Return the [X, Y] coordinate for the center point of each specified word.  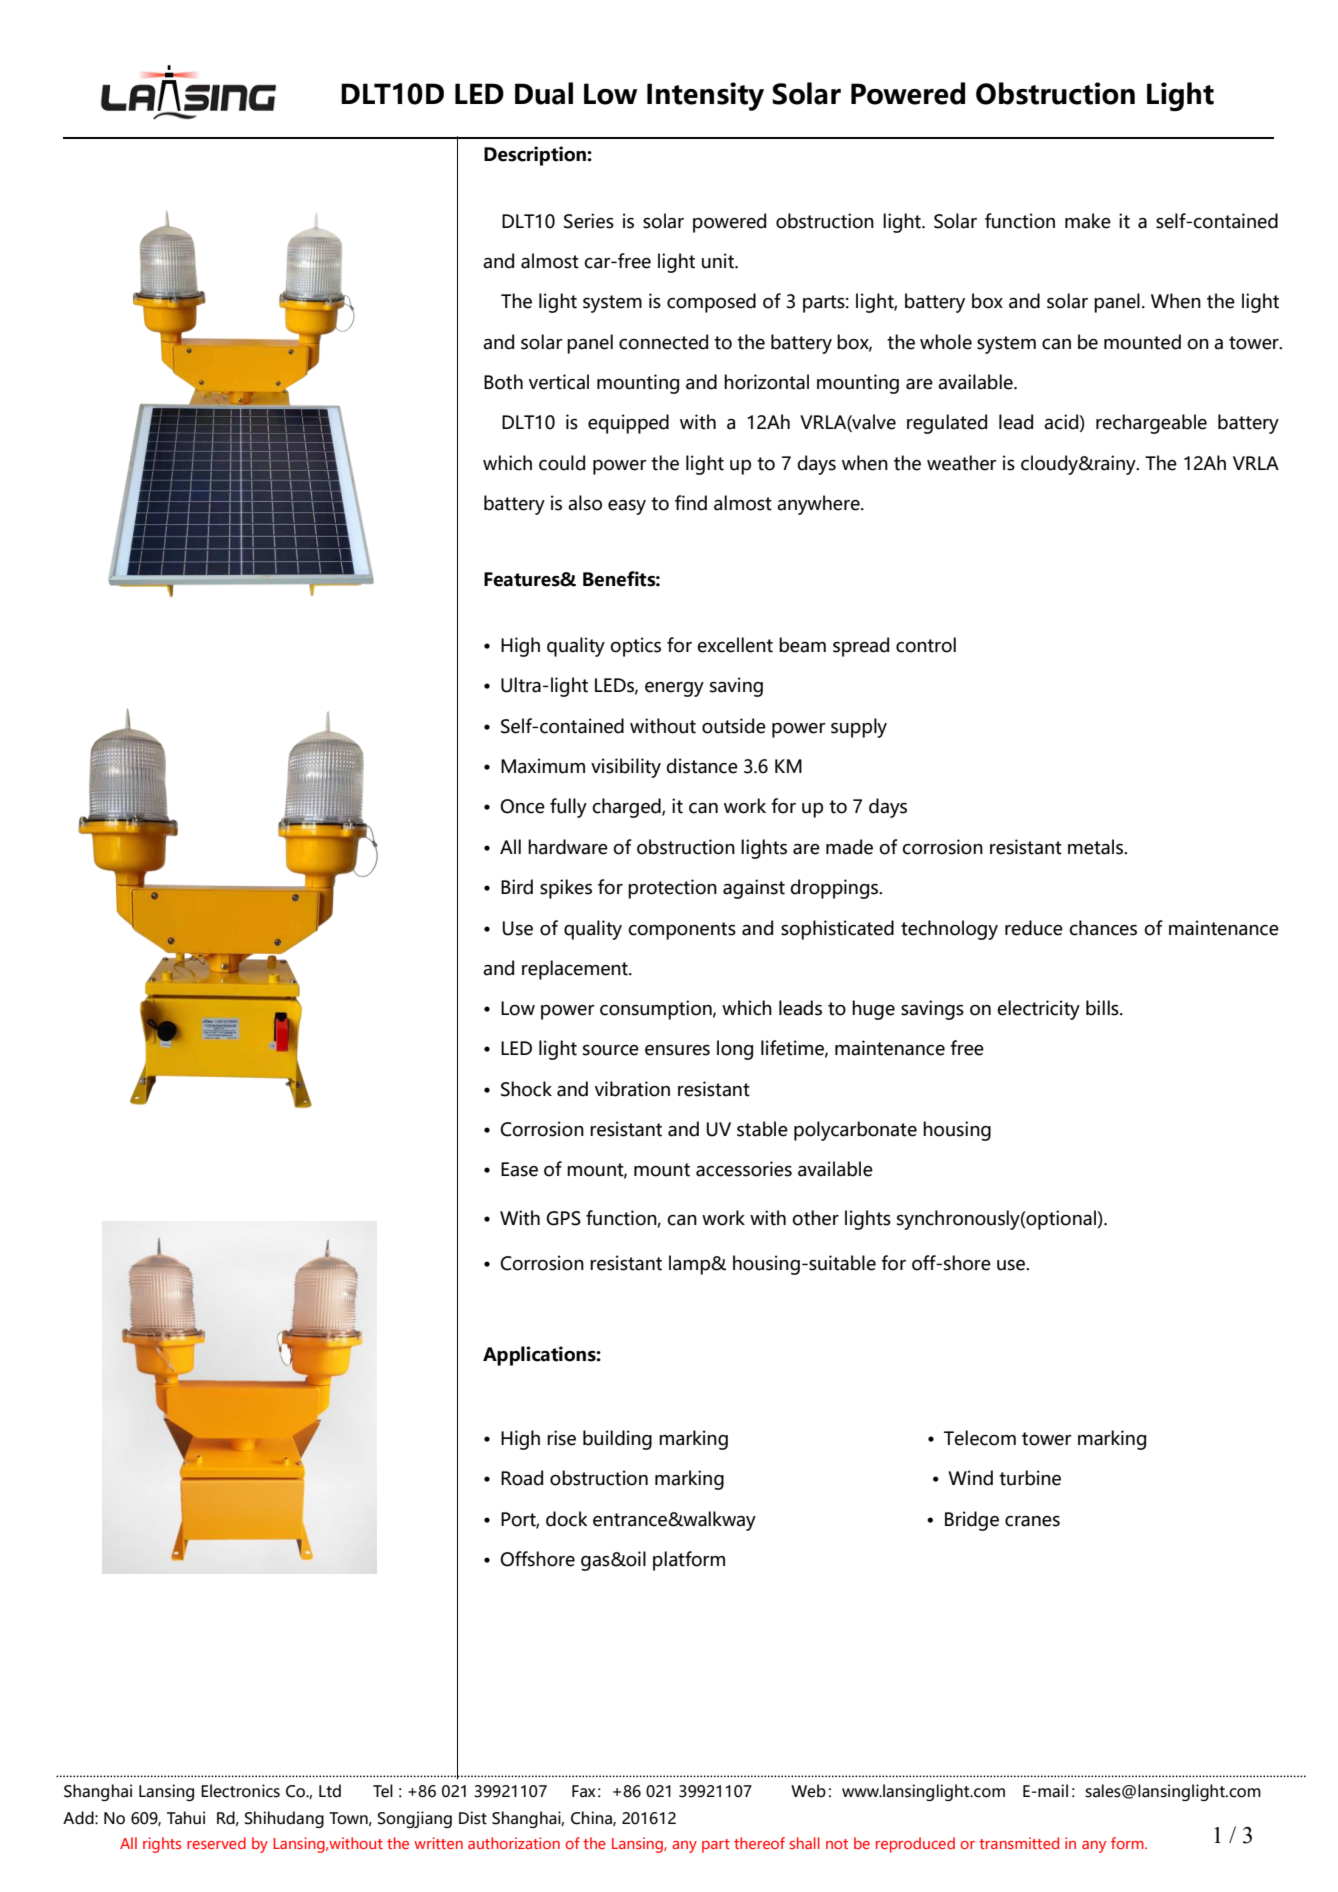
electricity [1038, 1010]
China [592, 1818]
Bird [517, 887]
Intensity [705, 96]
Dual [544, 93]
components [682, 931]
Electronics [240, 1791]
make [1088, 221]
